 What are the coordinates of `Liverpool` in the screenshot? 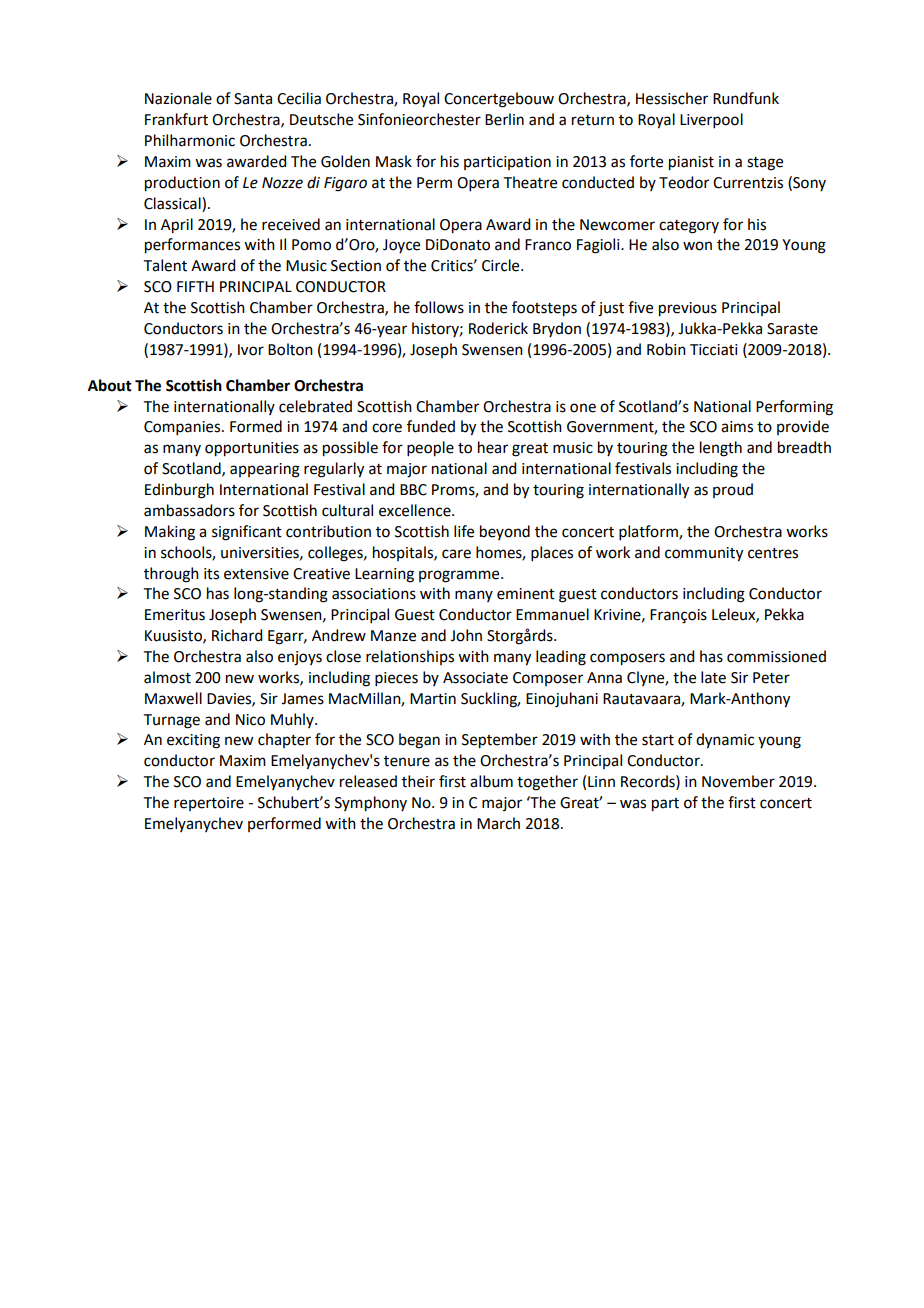 It's located at (711, 120).
